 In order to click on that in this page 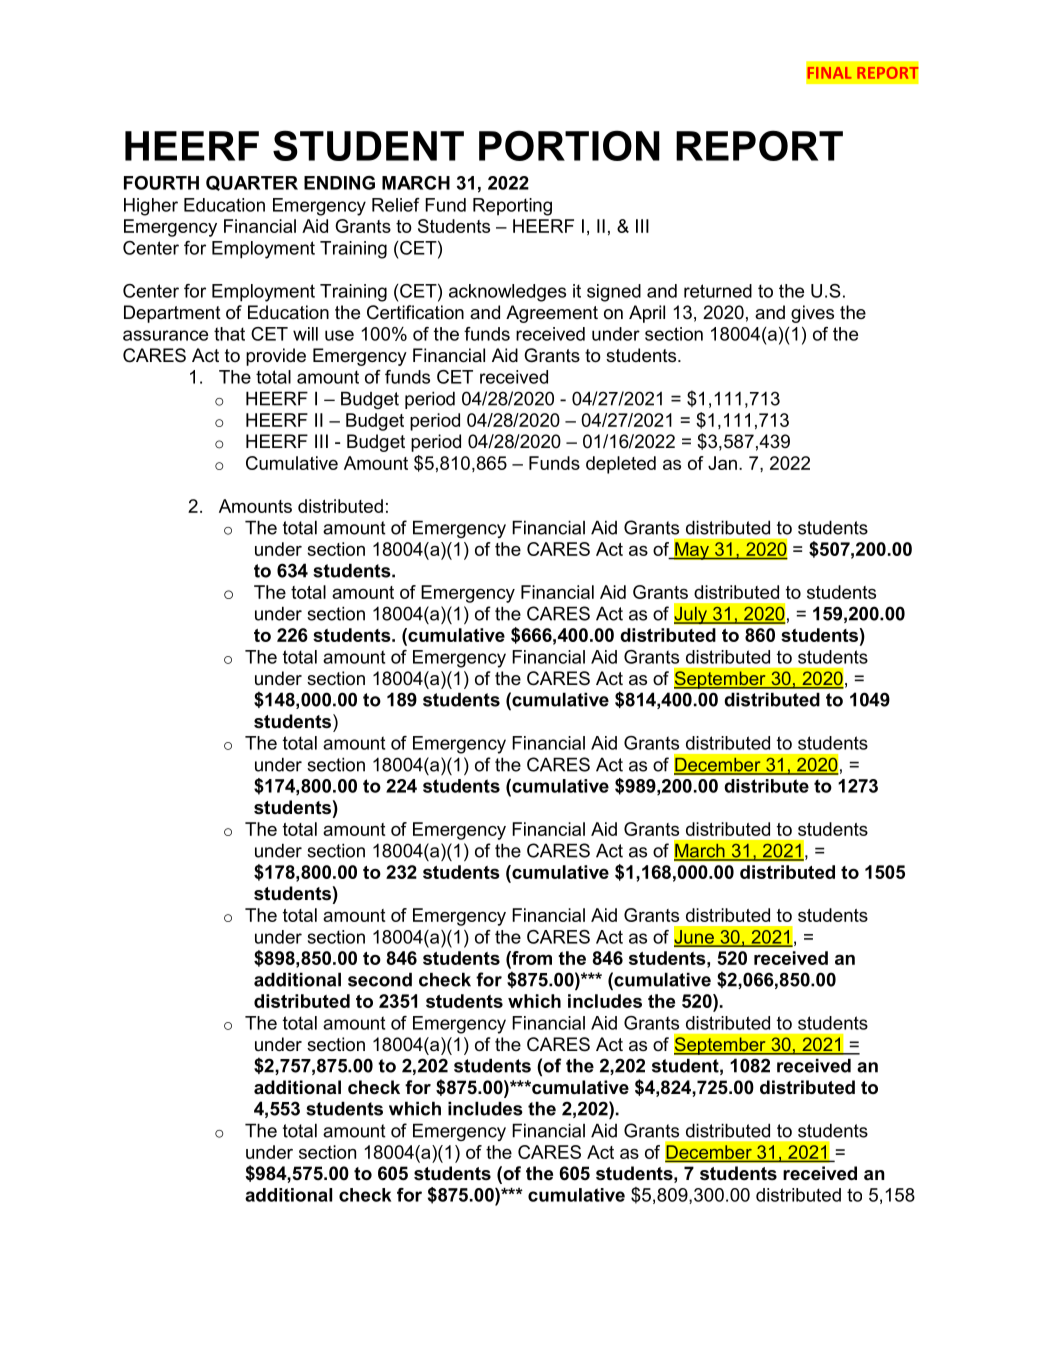, I will do `click(229, 334)`.
